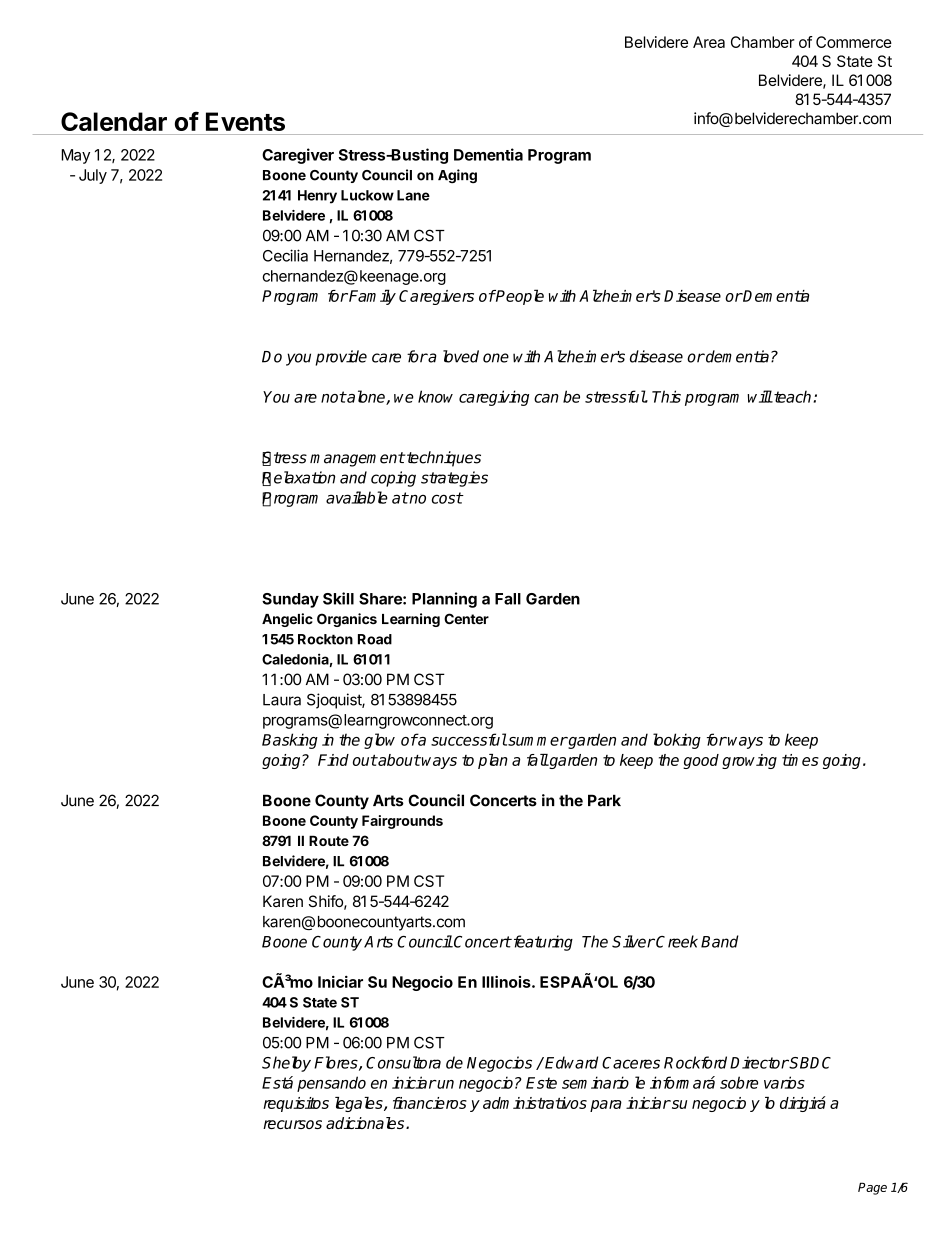 Image resolution: width=952 pixels, height=1233 pixels. What do you see at coordinates (457, 176) in the document?
I see `Aging` at bounding box center [457, 176].
